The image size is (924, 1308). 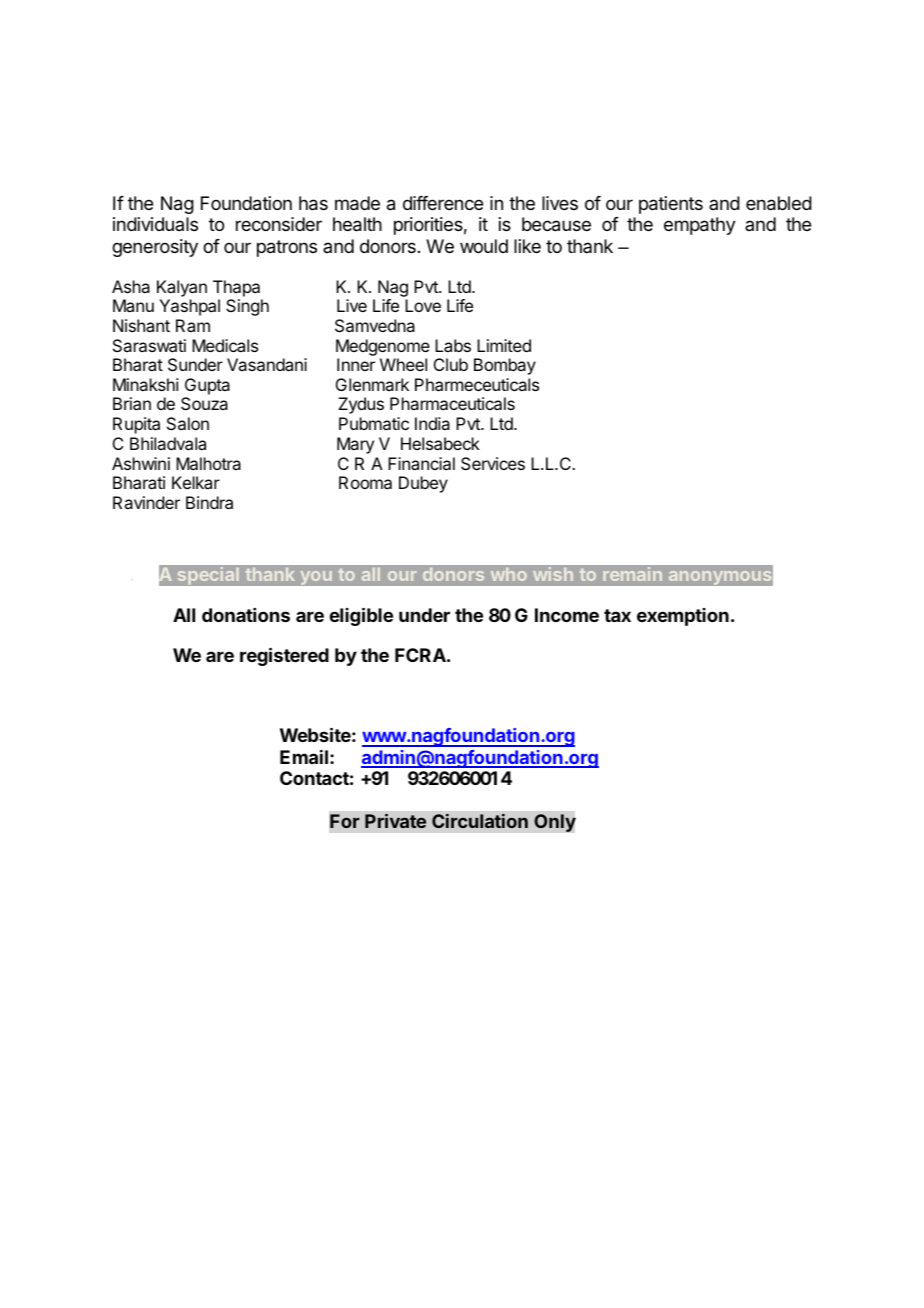 What do you see at coordinates (683, 617) in the screenshot?
I see `exemption` at bounding box center [683, 617].
